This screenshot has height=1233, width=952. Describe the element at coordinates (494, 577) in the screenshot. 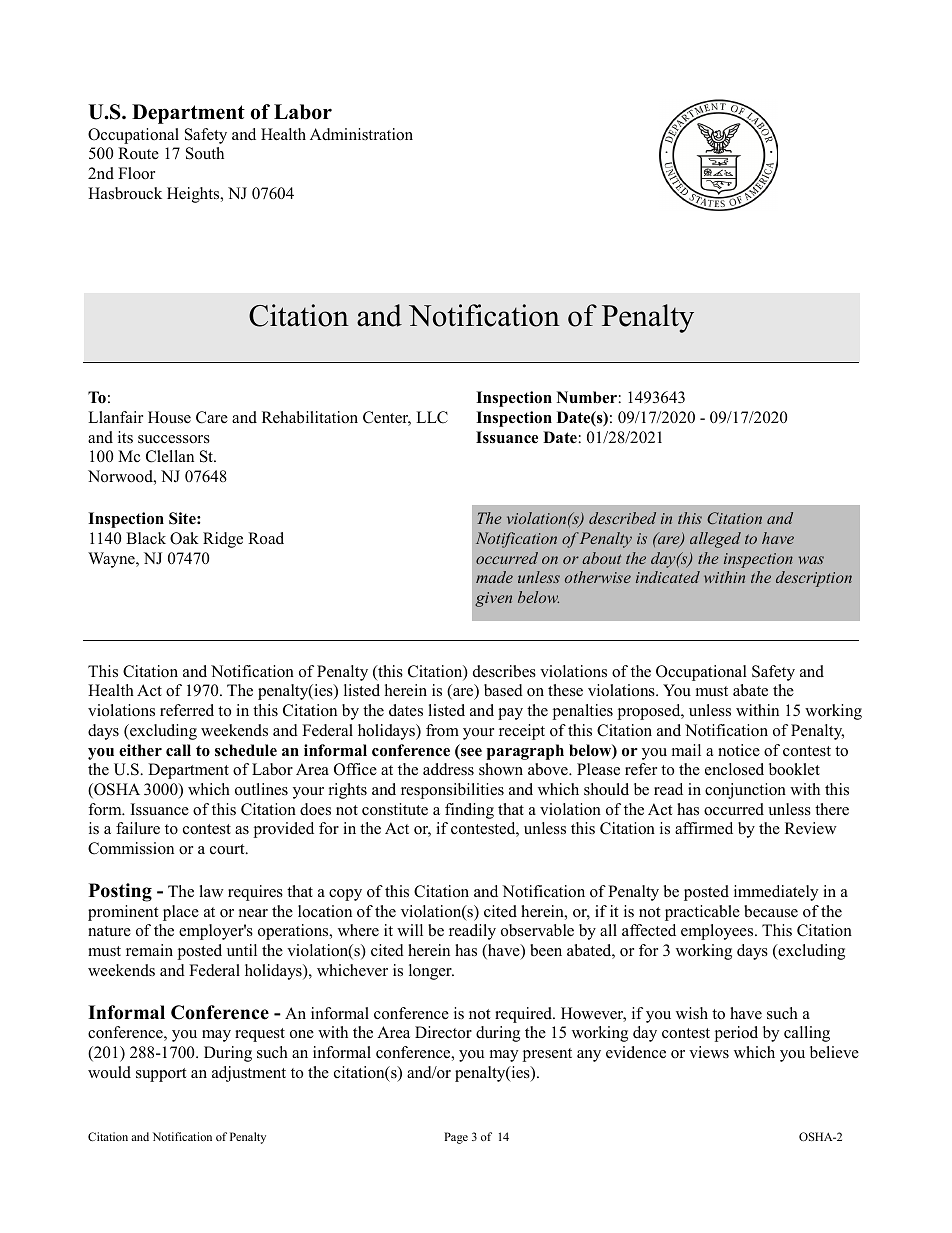

I see `made` at that location.
